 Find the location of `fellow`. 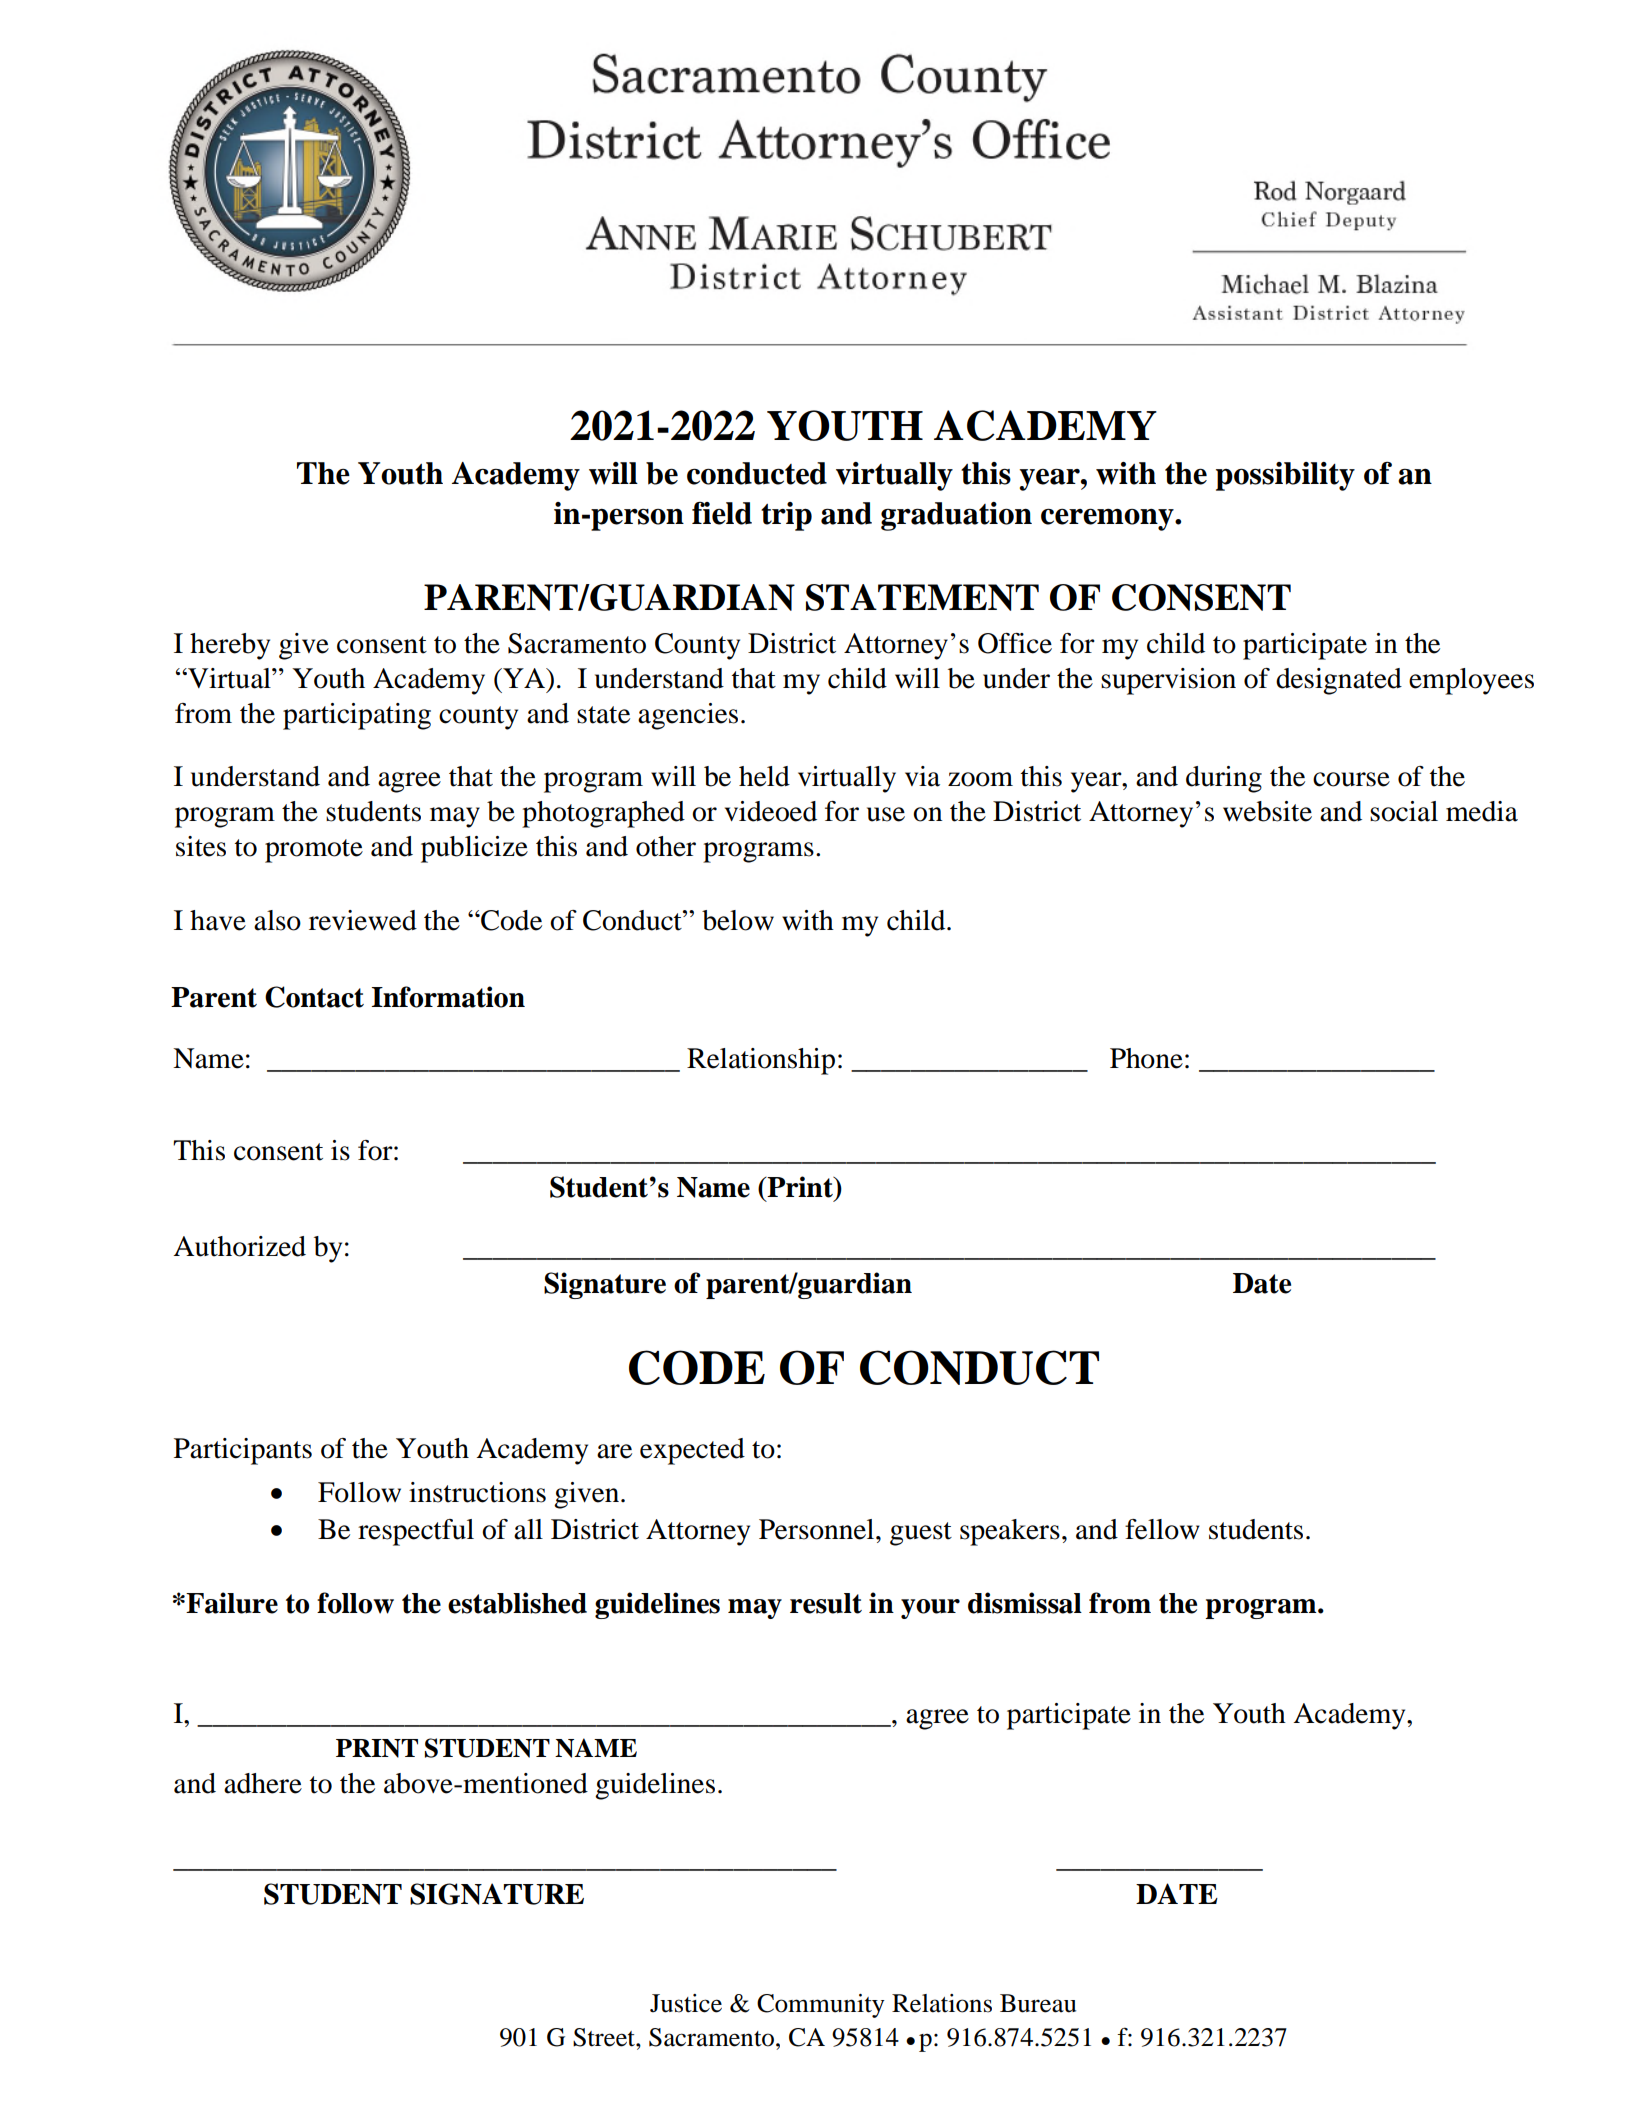

fellow is located at coordinates (1162, 1529).
